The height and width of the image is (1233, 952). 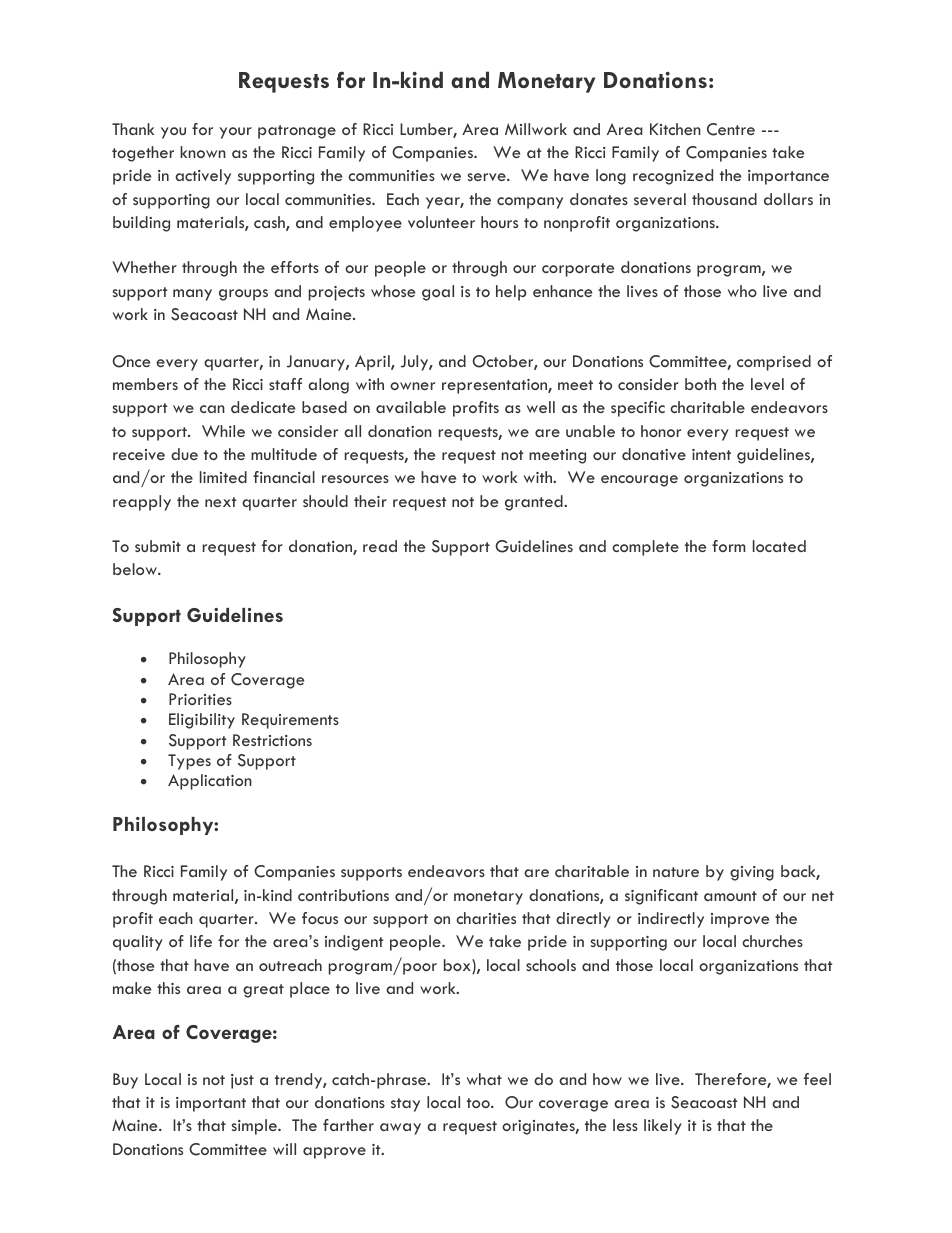 What do you see at coordinates (290, 721) in the image?
I see `Requirements` at bounding box center [290, 721].
